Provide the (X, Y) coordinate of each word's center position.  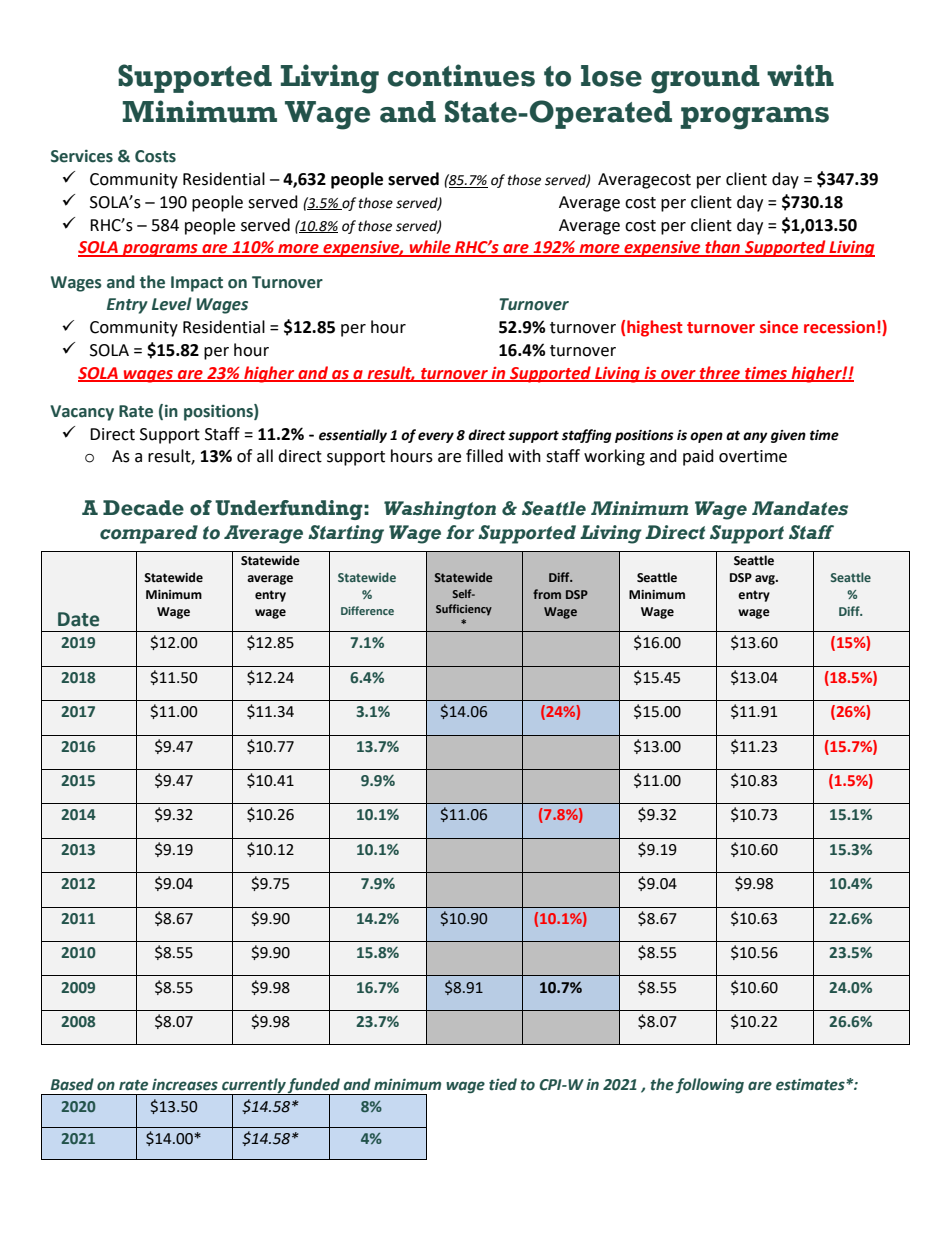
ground (705, 79)
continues (461, 75)
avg (766, 580)
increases (185, 1084)
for (460, 532)
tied (503, 1084)
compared (149, 534)
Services (82, 156)
